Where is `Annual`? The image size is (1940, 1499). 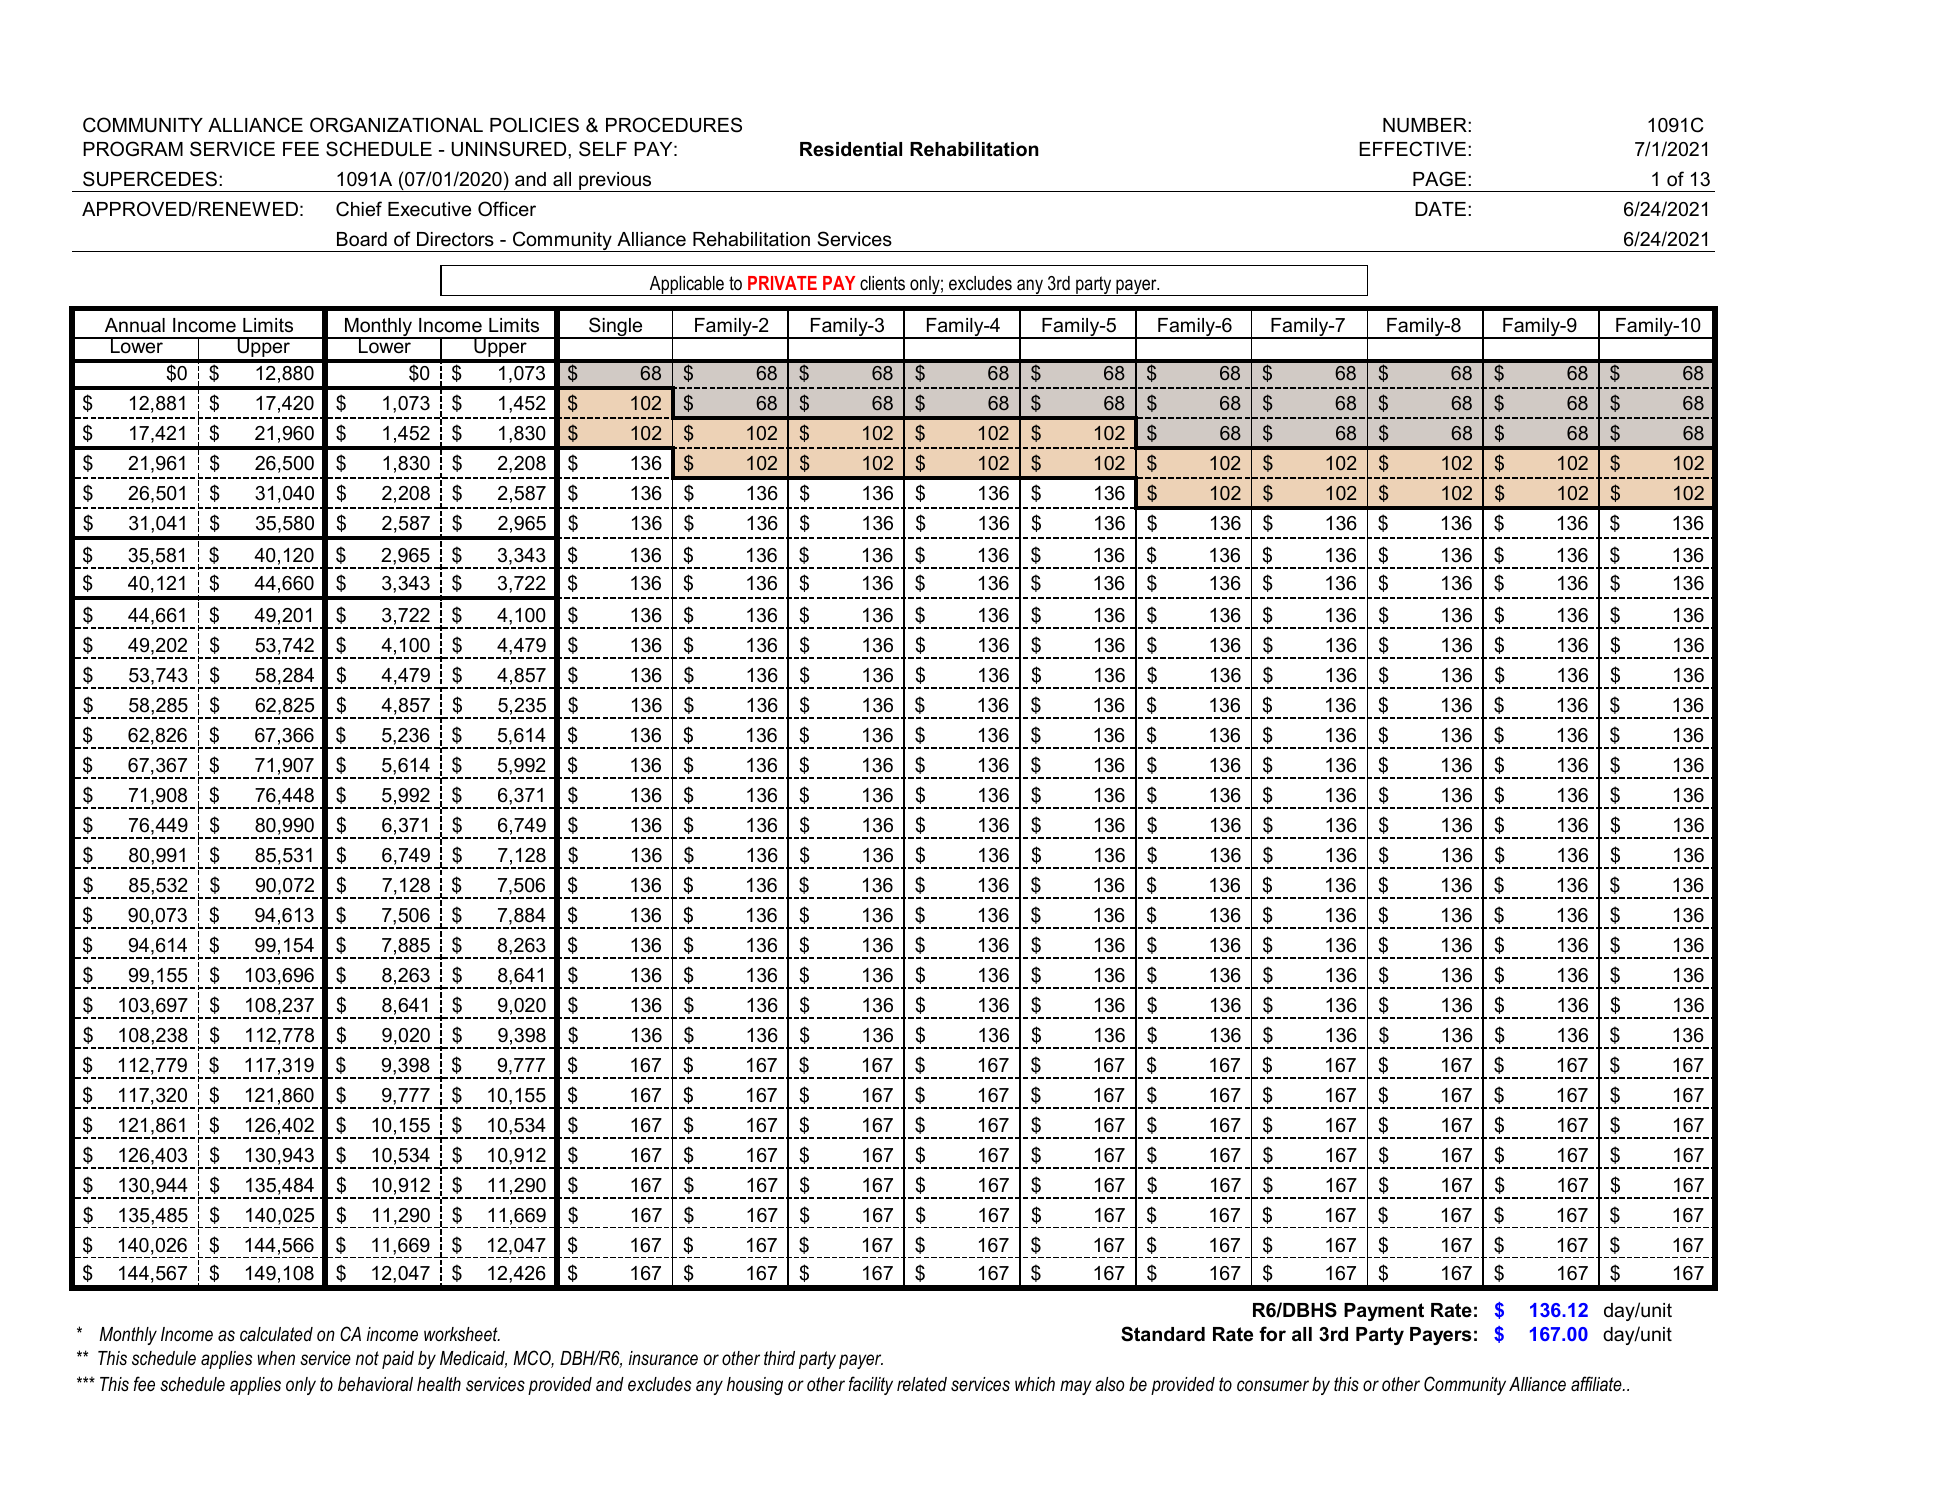
Annual is located at coordinates (135, 325).
